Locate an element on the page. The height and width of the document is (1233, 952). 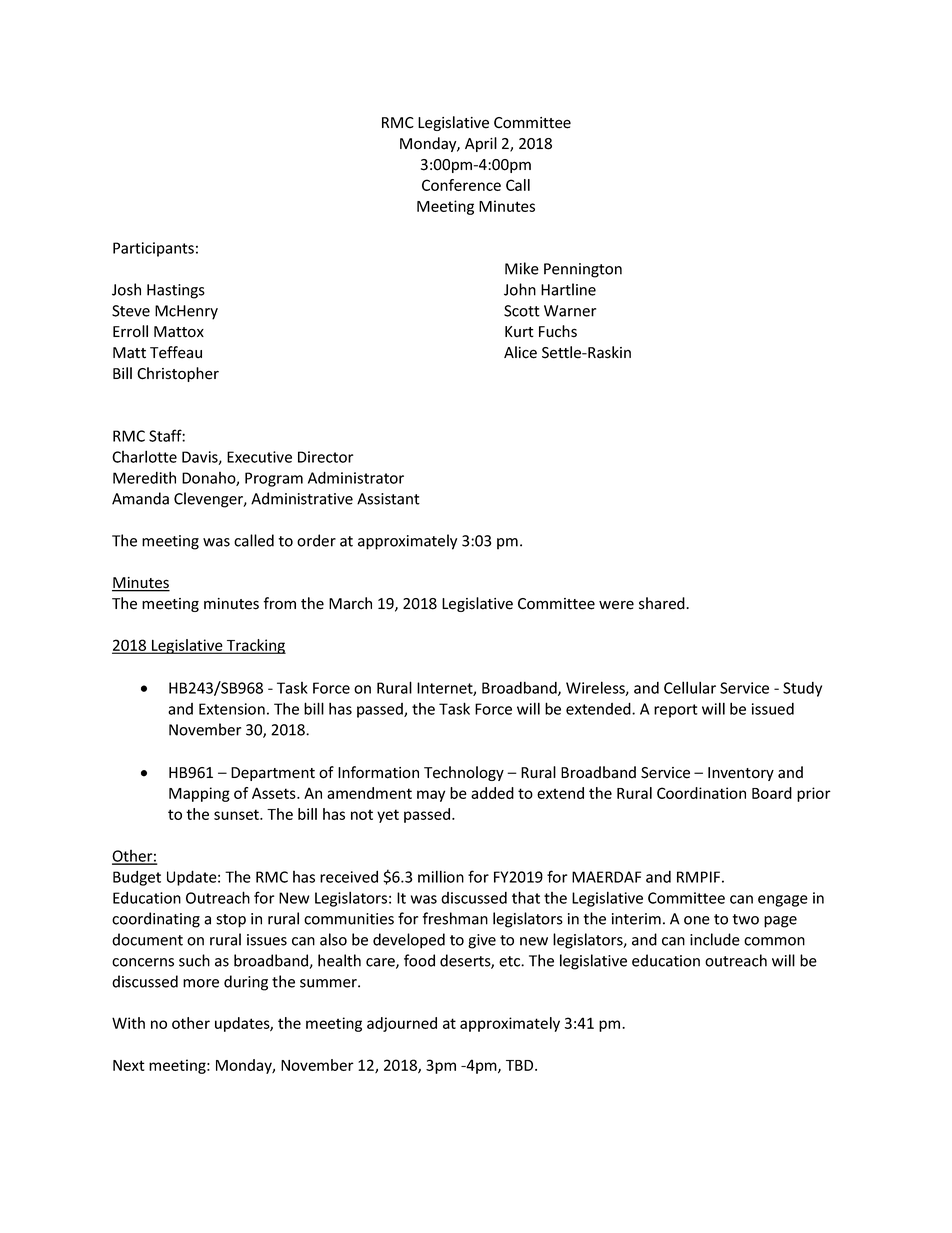
Conference is located at coordinates (461, 185).
